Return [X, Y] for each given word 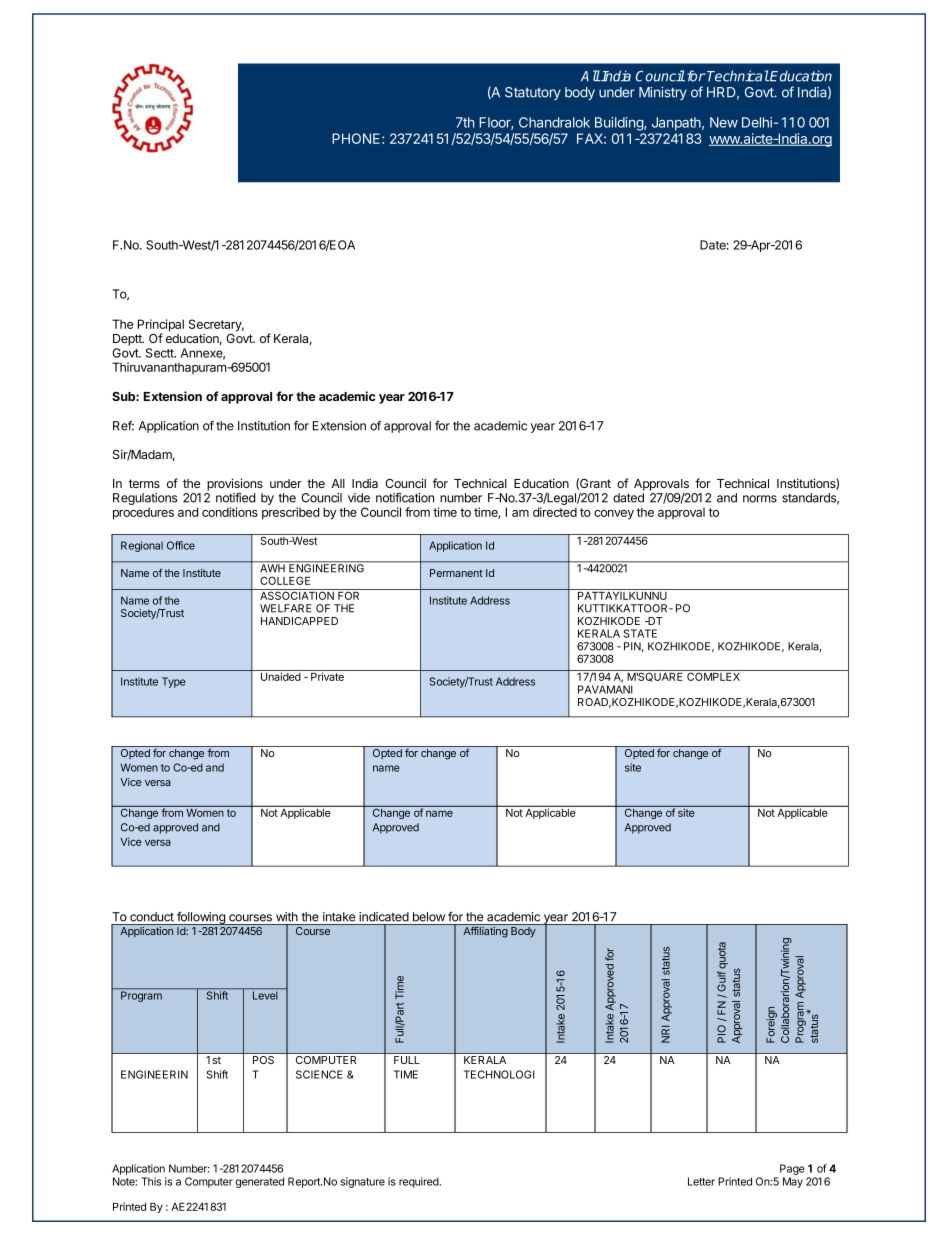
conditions [230, 512]
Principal [161, 326]
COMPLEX [714, 675]
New [724, 122]
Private [327, 676]
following [201, 918]
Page [792, 1171]
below [429, 917]
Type [174, 682]
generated [260, 1182]
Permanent [456, 573]
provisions [235, 485]
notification [405, 497]
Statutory [533, 93]
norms [760, 499]
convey [614, 515]
